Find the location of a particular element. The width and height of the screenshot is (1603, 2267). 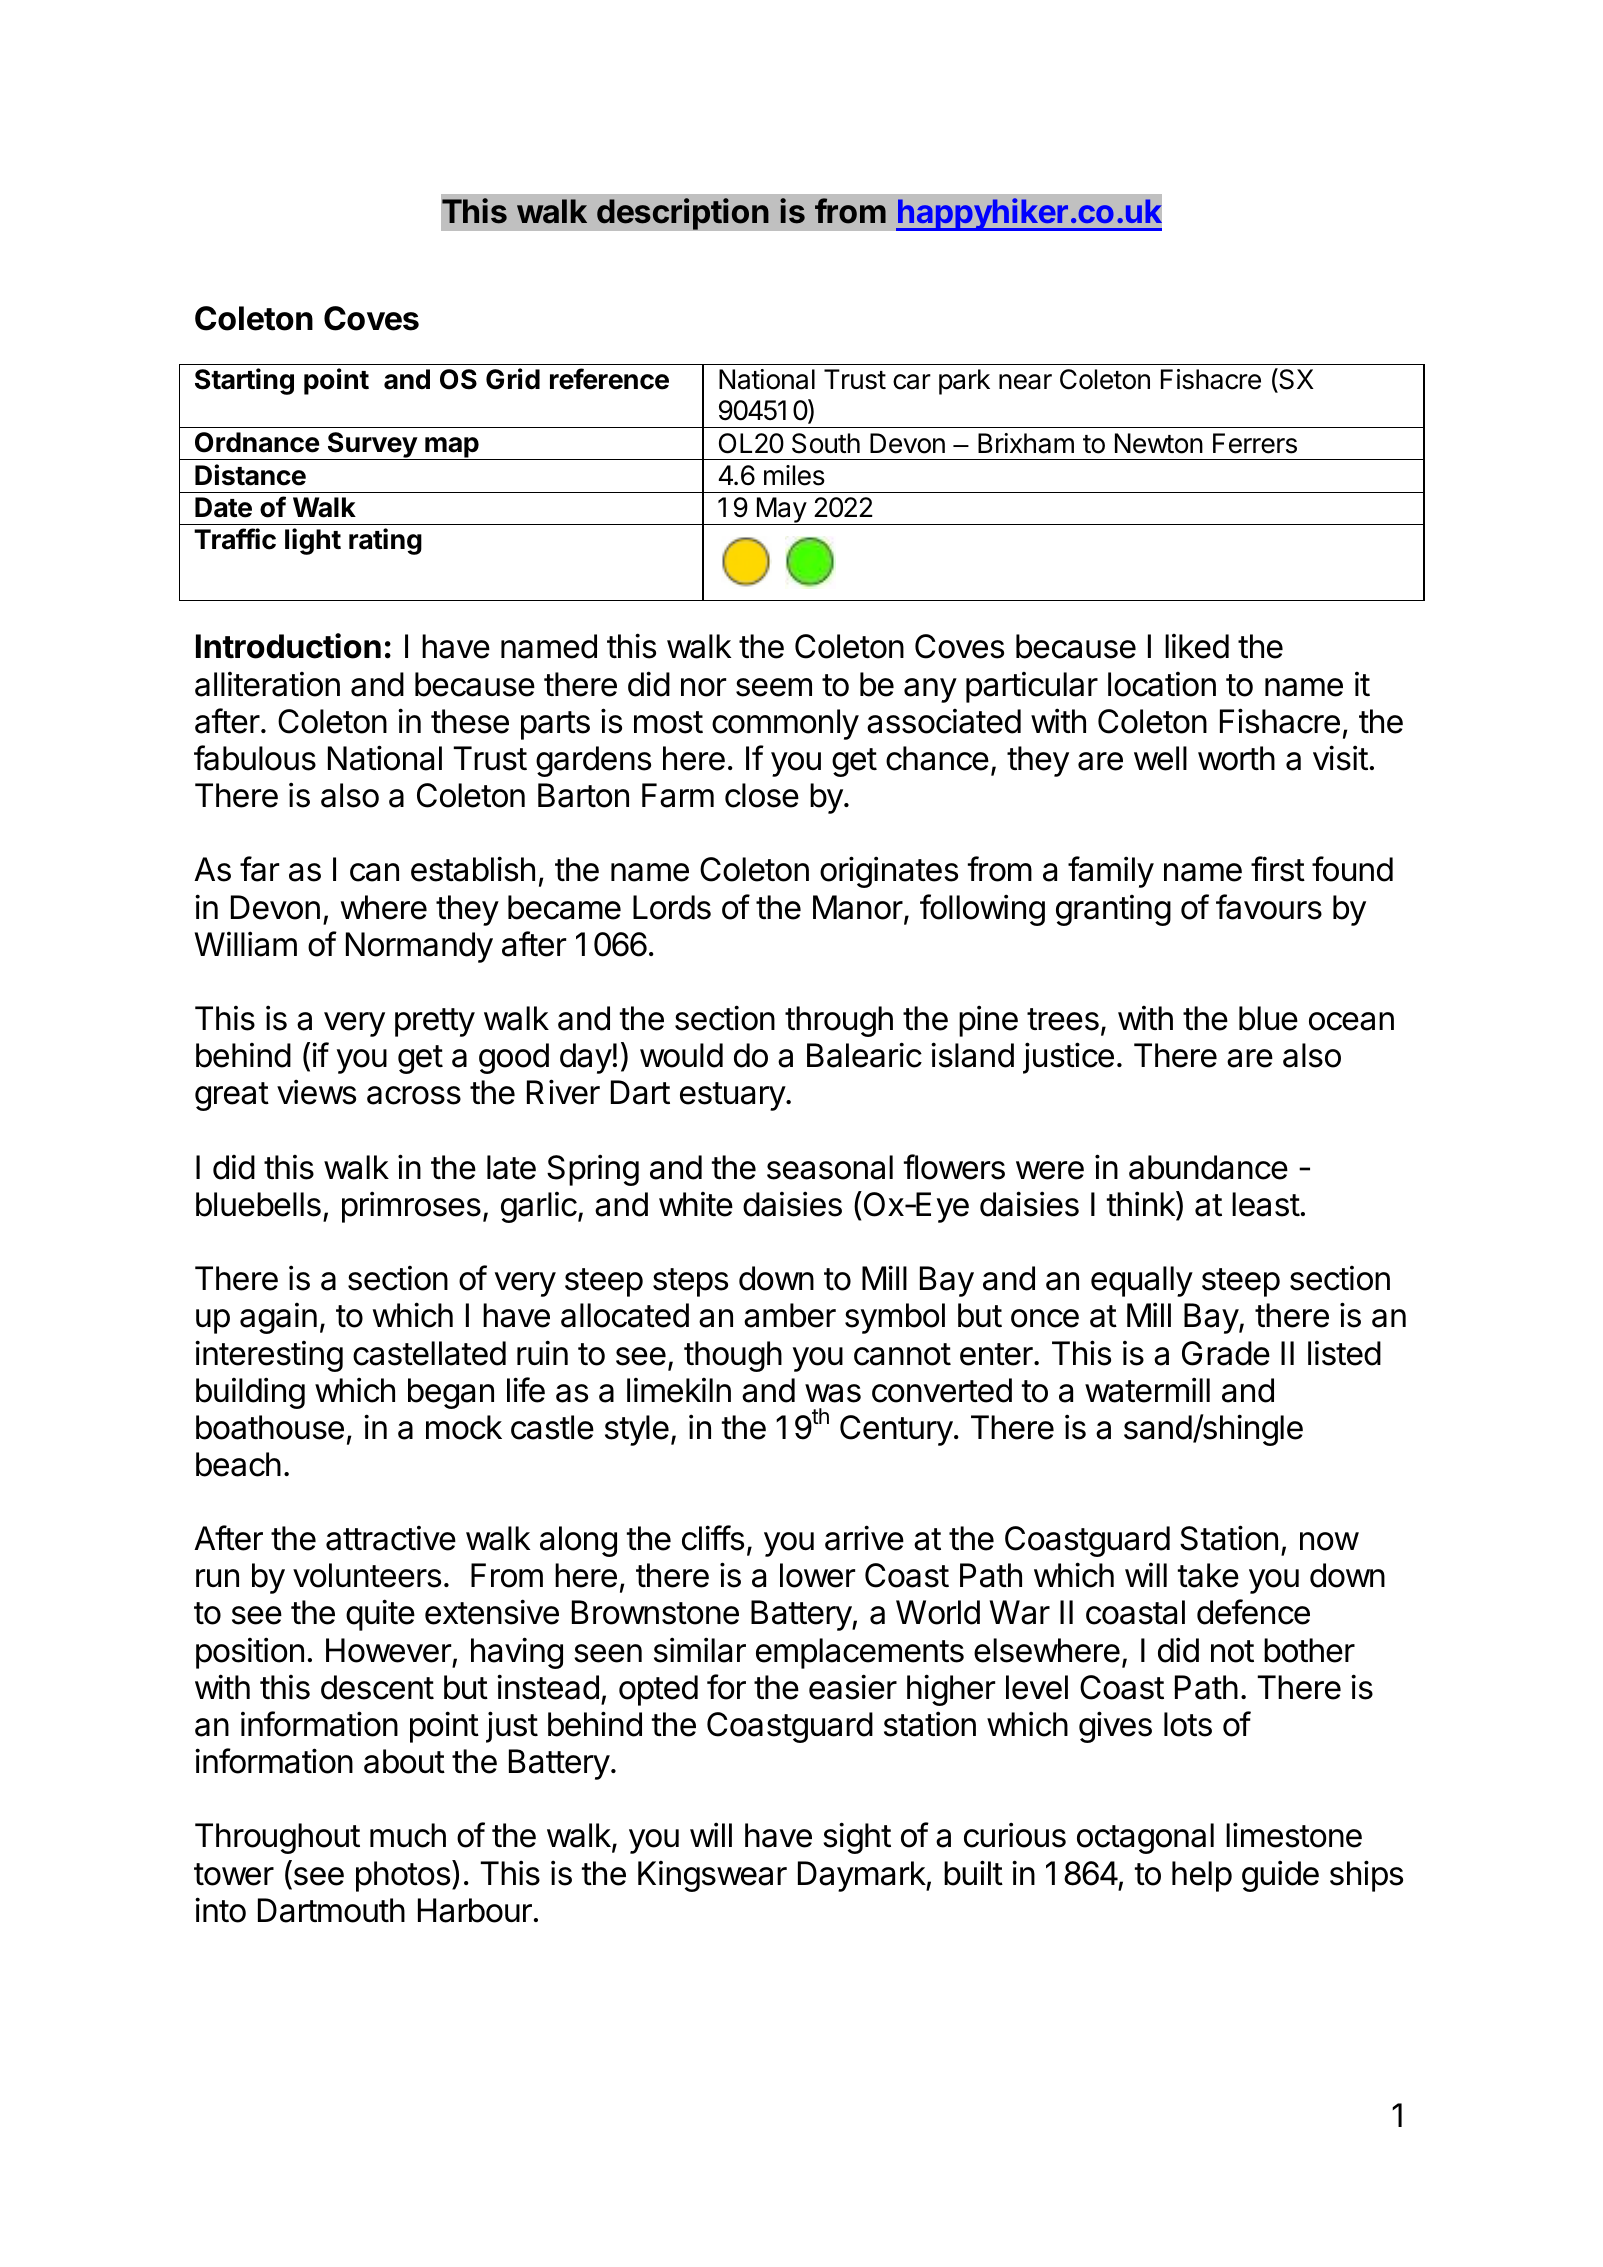

Newton is located at coordinates (1159, 443).
